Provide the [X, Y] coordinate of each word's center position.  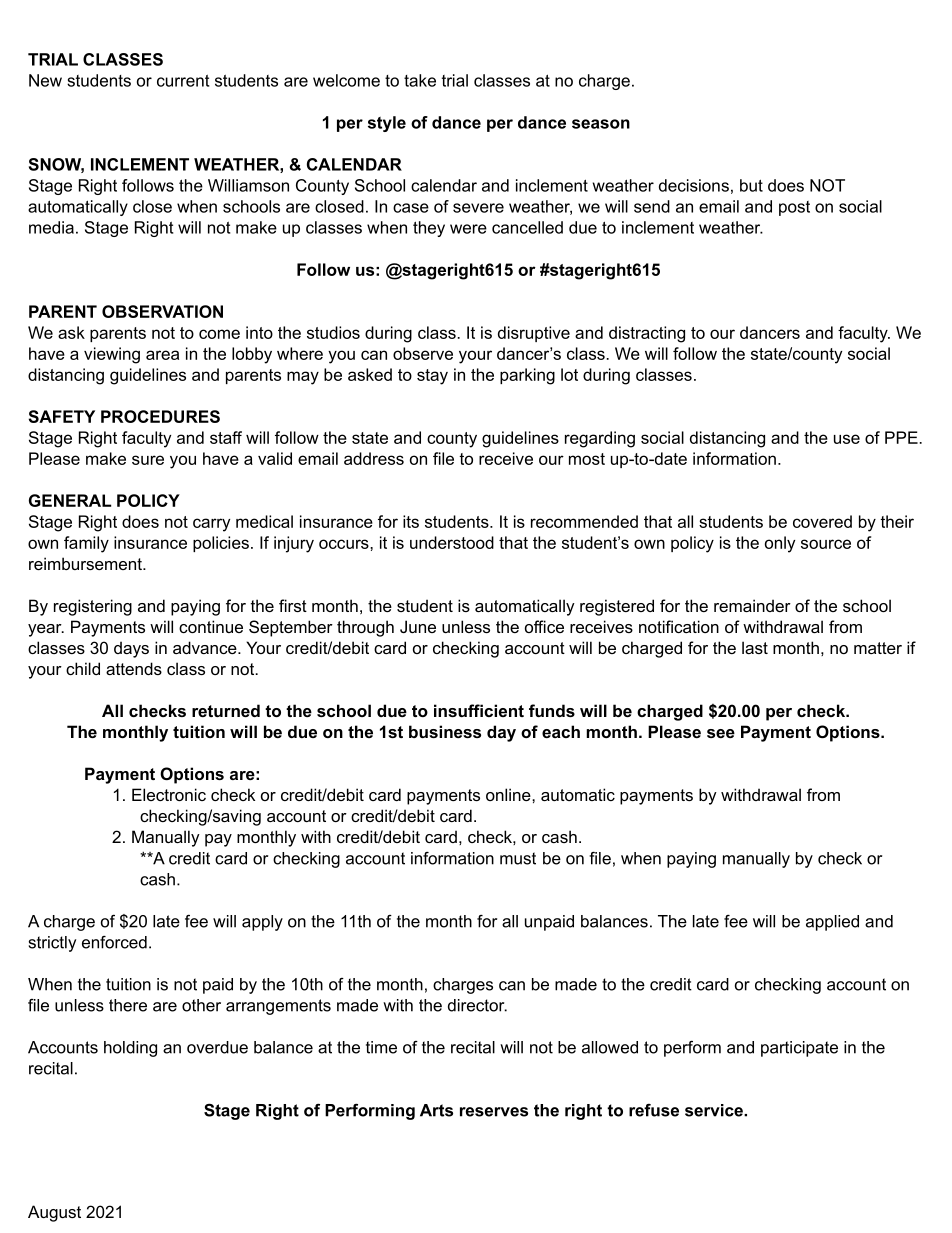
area [162, 355]
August [54, 1213]
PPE [902, 437]
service [715, 1110]
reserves [494, 1112]
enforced [114, 942]
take [420, 80]
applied [832, 923]
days [131, 649]
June [418, 626]
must [518, 858]
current [183, 81]
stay [432, 377]
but [751, 185]
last [755, 647]
